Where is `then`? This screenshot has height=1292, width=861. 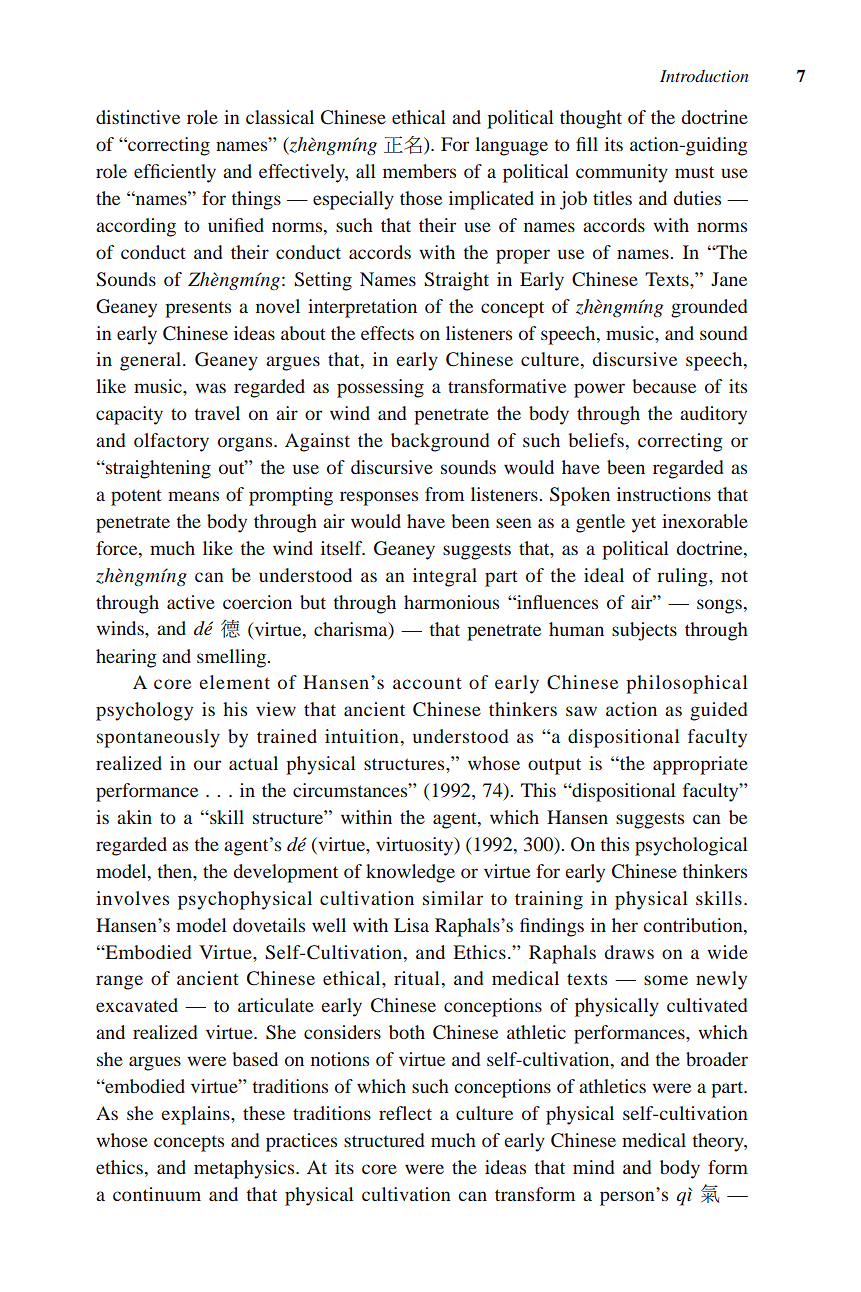
then is located at coordinates (176, 871).
